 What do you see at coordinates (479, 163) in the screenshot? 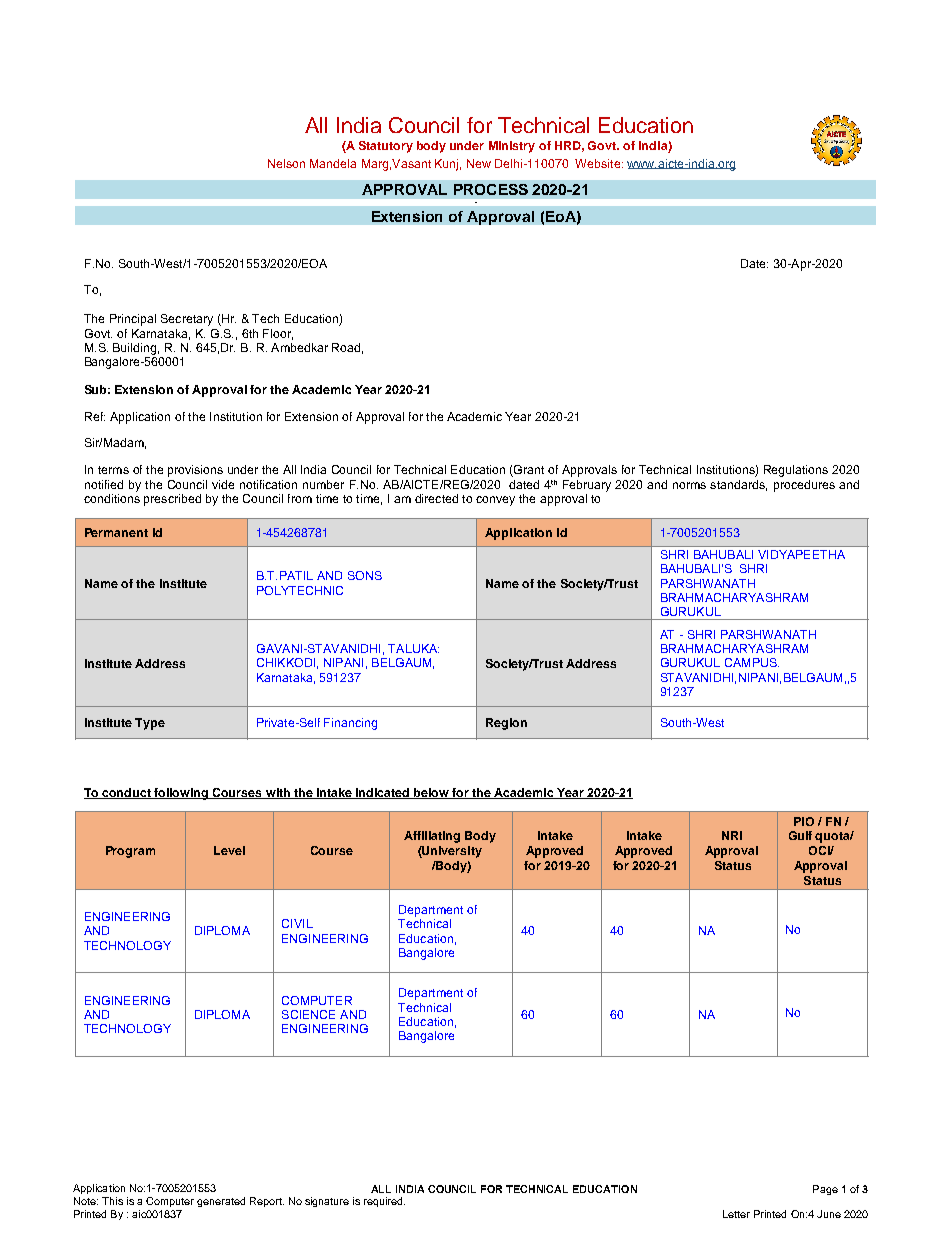
I see `New` at bounding box center [479, 163].
